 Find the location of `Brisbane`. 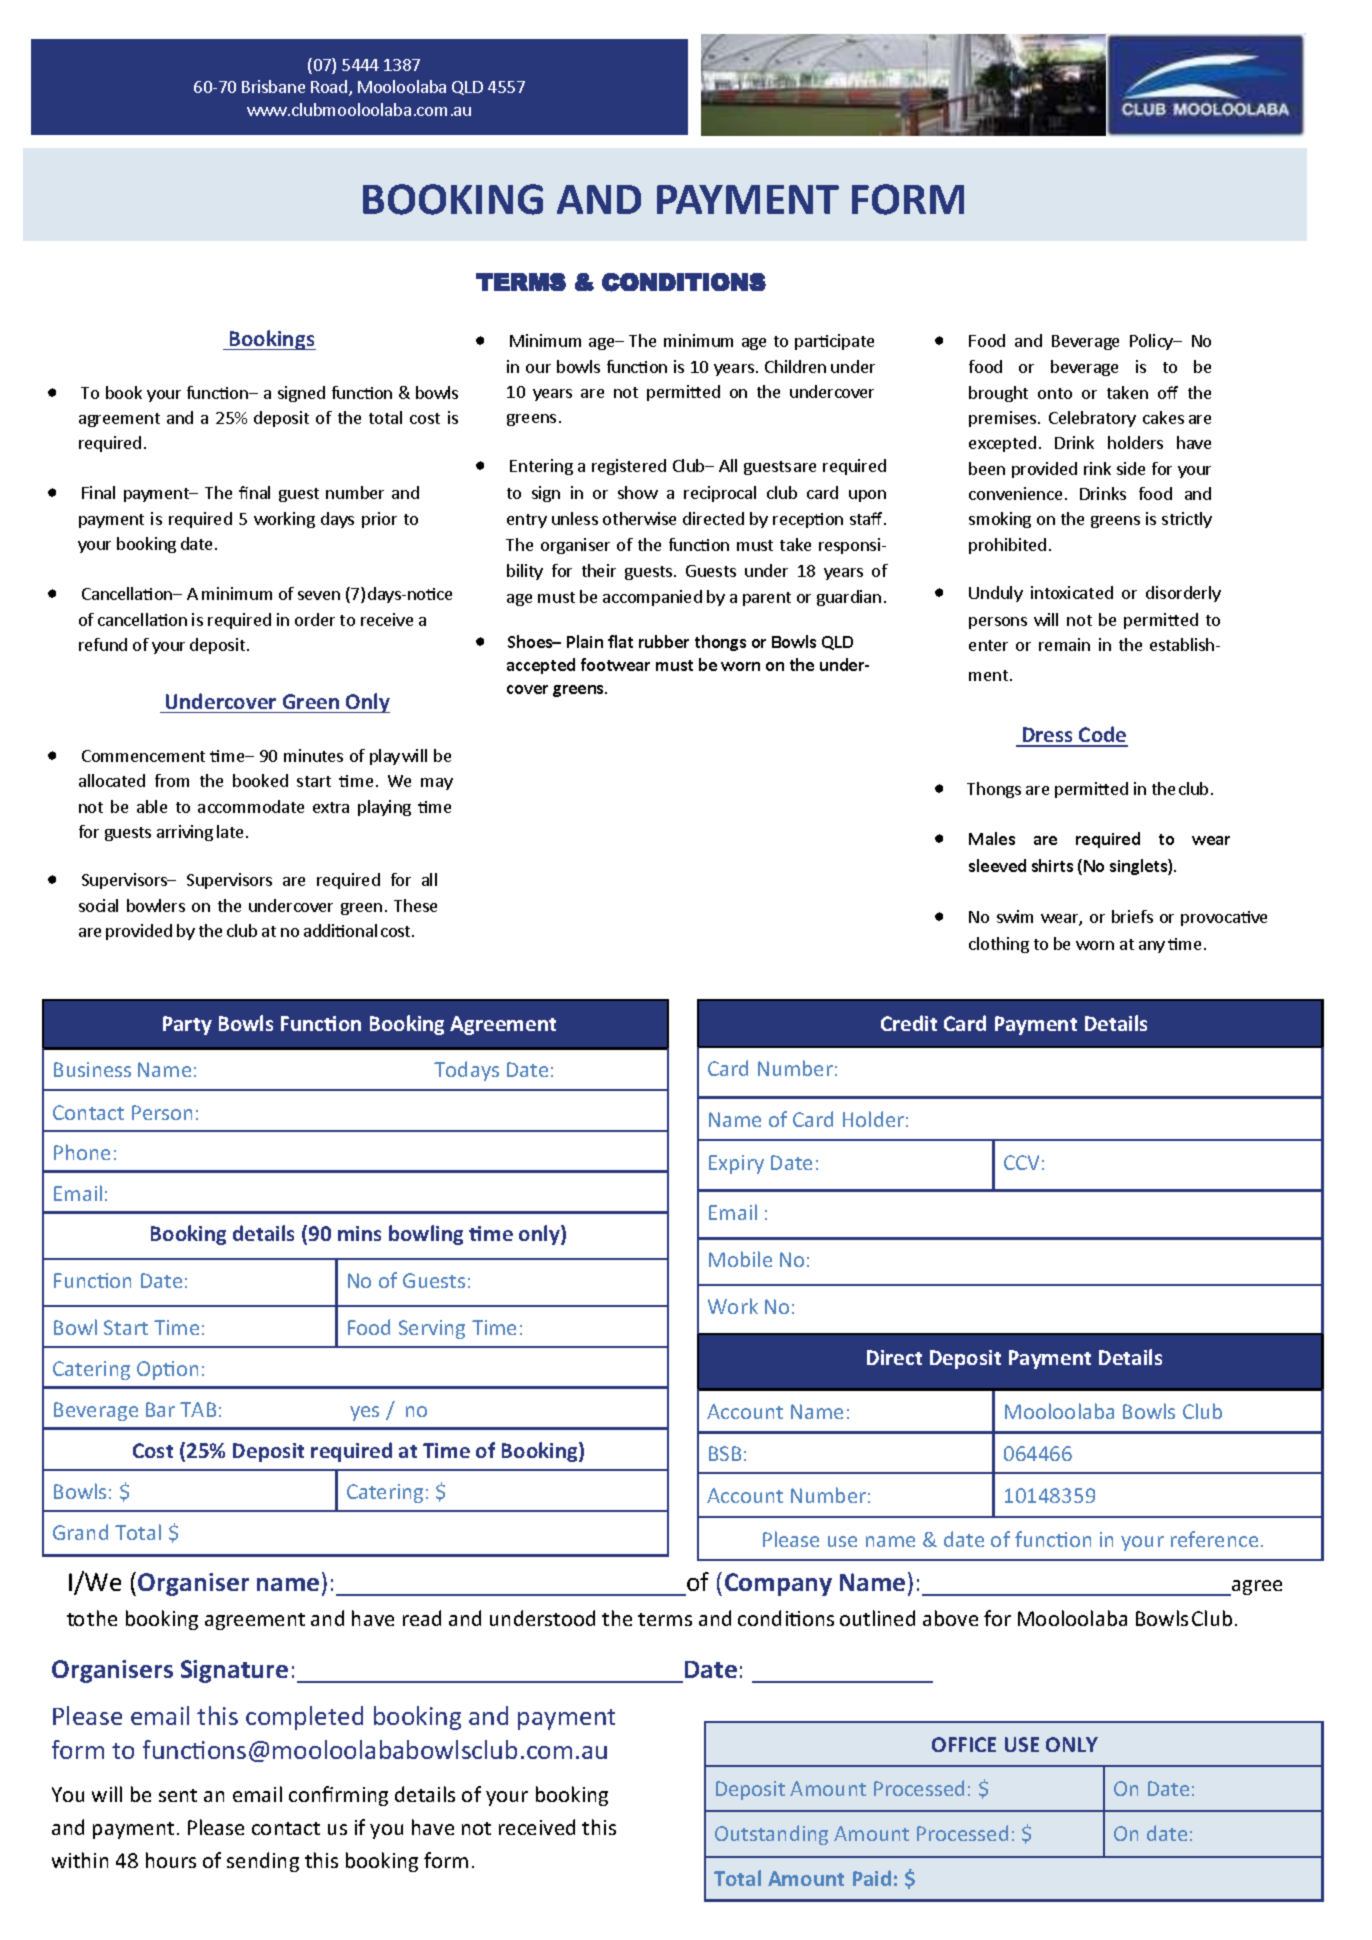

Brisbane is located at coordinates (273, 86).
